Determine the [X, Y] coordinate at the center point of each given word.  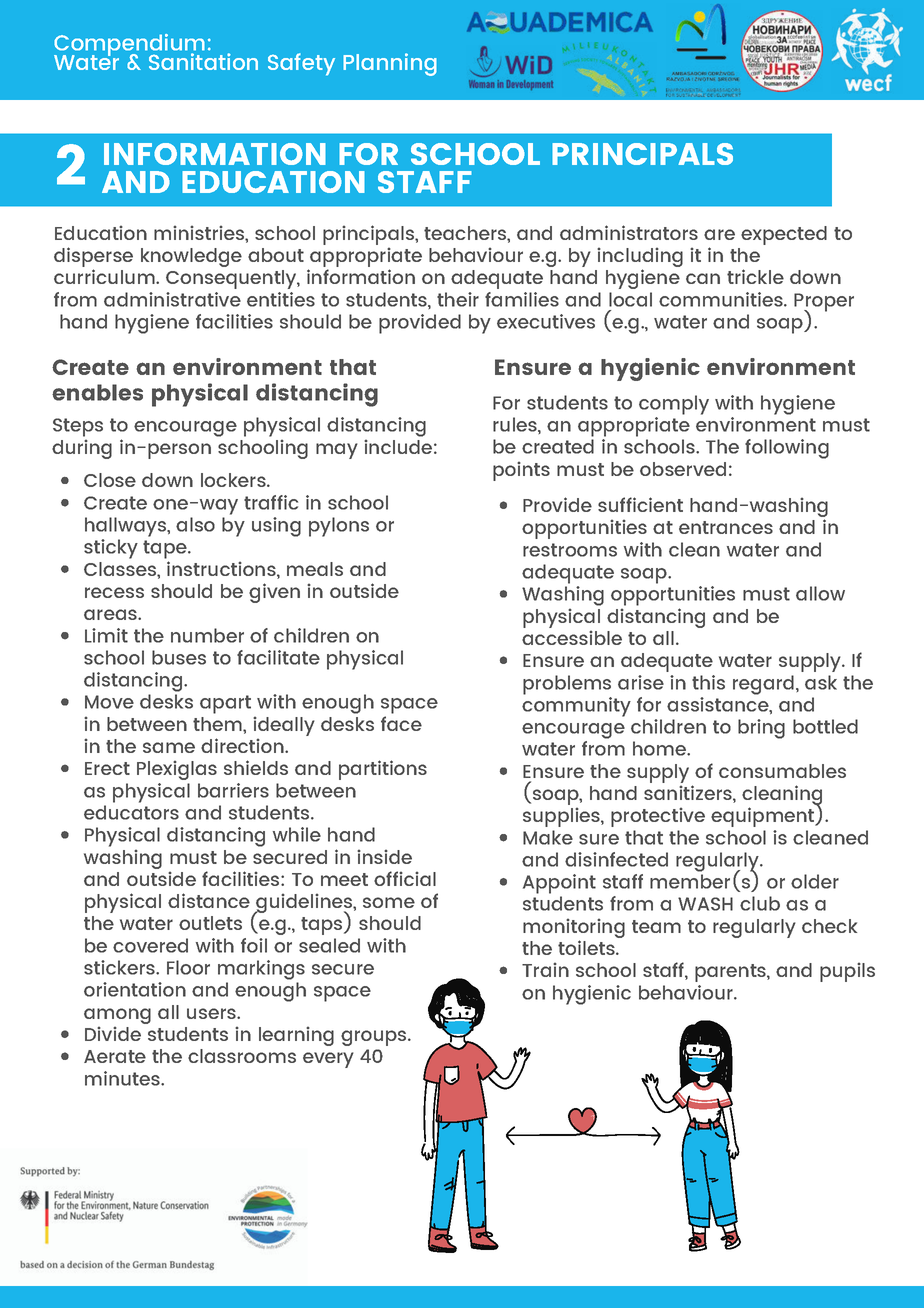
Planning [390, 64]
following [787, 449]
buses [179, 657]
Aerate [115, 1056]
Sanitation [203, 61]
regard [765, 685]
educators [131, 812]
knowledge [191, 257]
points [521, 471]
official [405, 878]
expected [784, 235]
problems [567, 685]
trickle [755, 276]
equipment [764, 816]
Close [110, 480]
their [458, 299]
